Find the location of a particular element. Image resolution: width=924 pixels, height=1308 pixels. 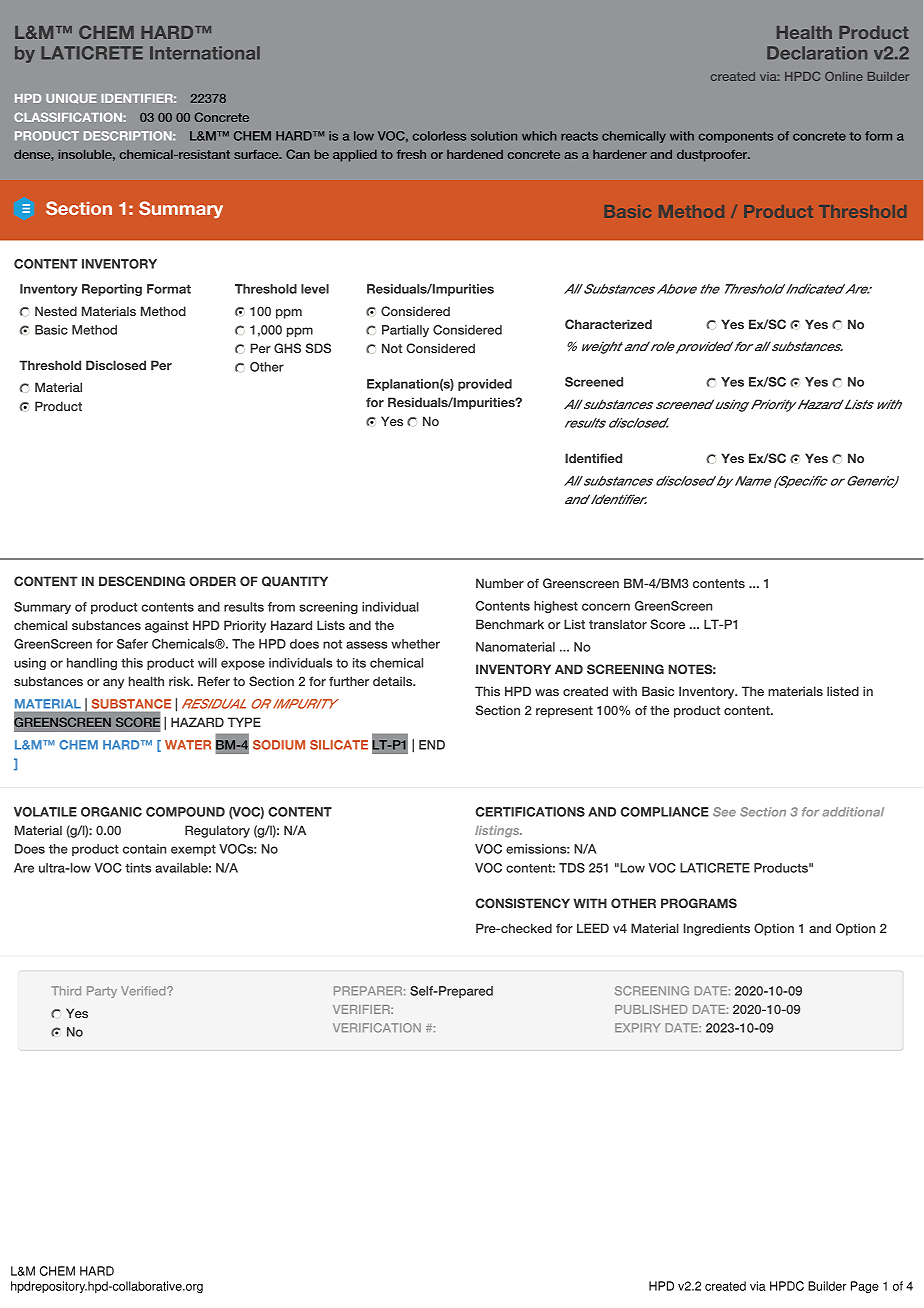

Party is located at coordinates (102, 992).
